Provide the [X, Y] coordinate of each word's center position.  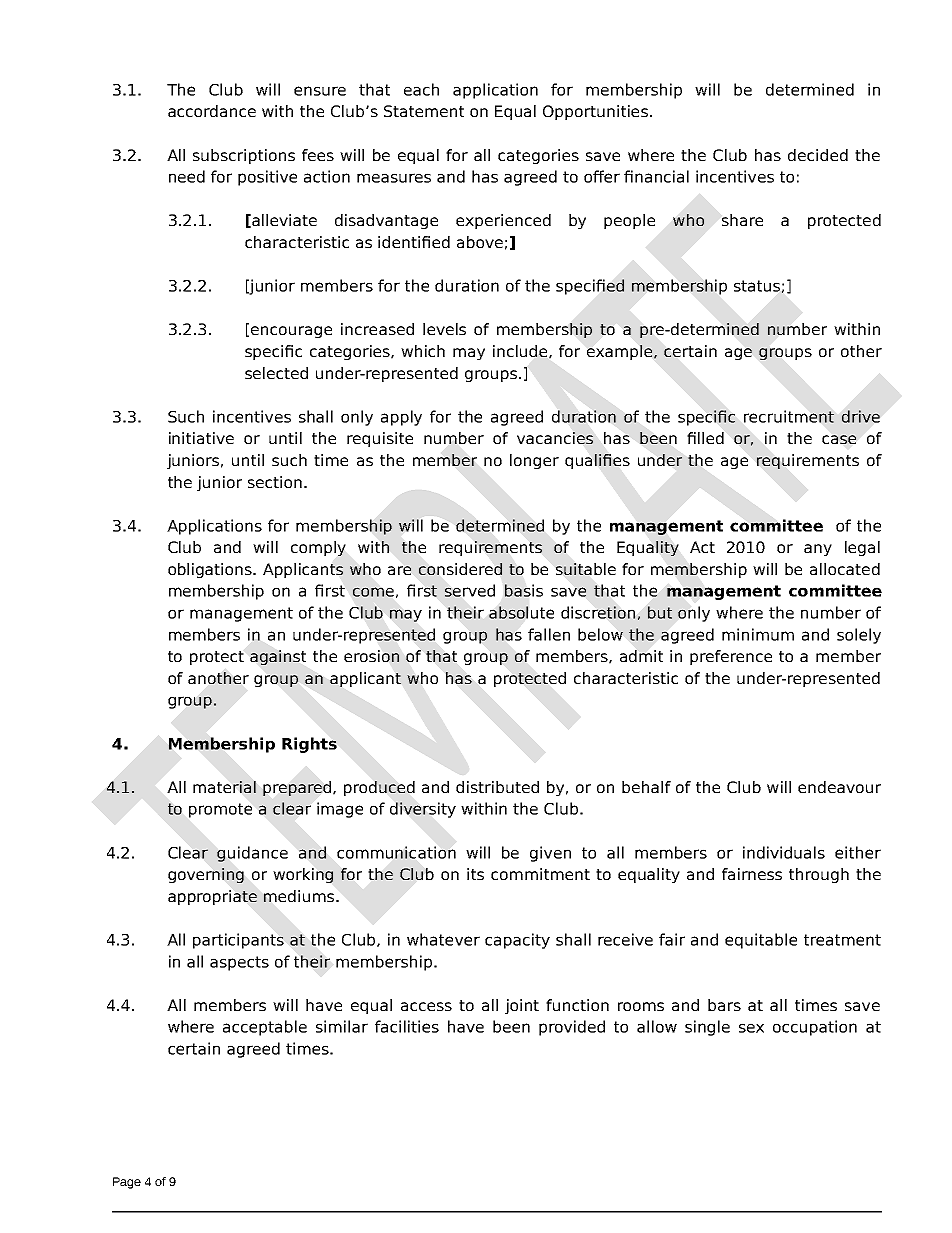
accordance [212, 111]
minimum [758, 634]
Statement [424, 111]
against [278, 657]
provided [572, 1028]
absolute [521, 612]
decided [818, 155]
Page [127, 1183]
